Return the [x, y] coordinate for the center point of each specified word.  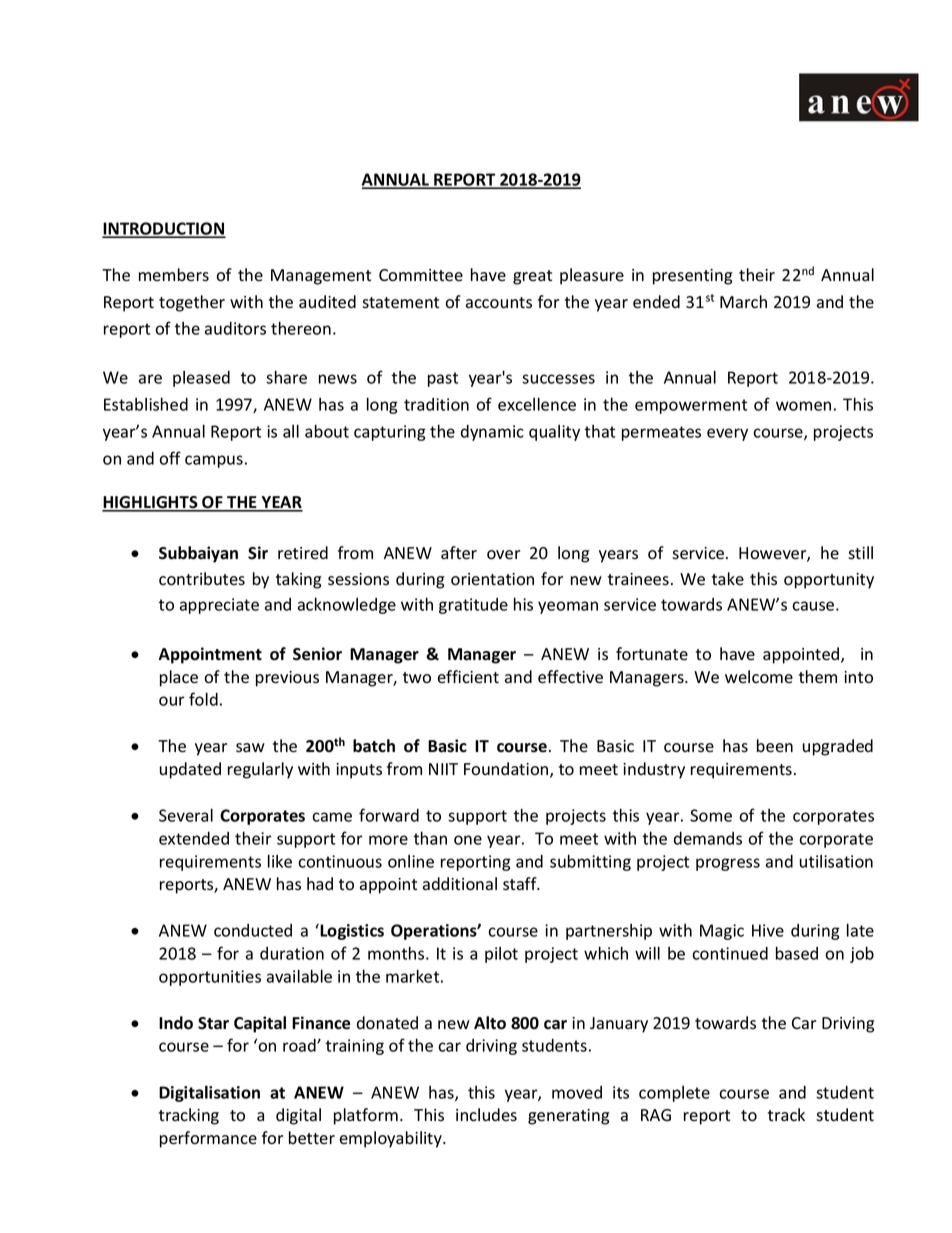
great [532, 277]
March [743, 302]
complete [674, 1094]
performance [208, 1139]
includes [486, 1115]
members [174, 275]
